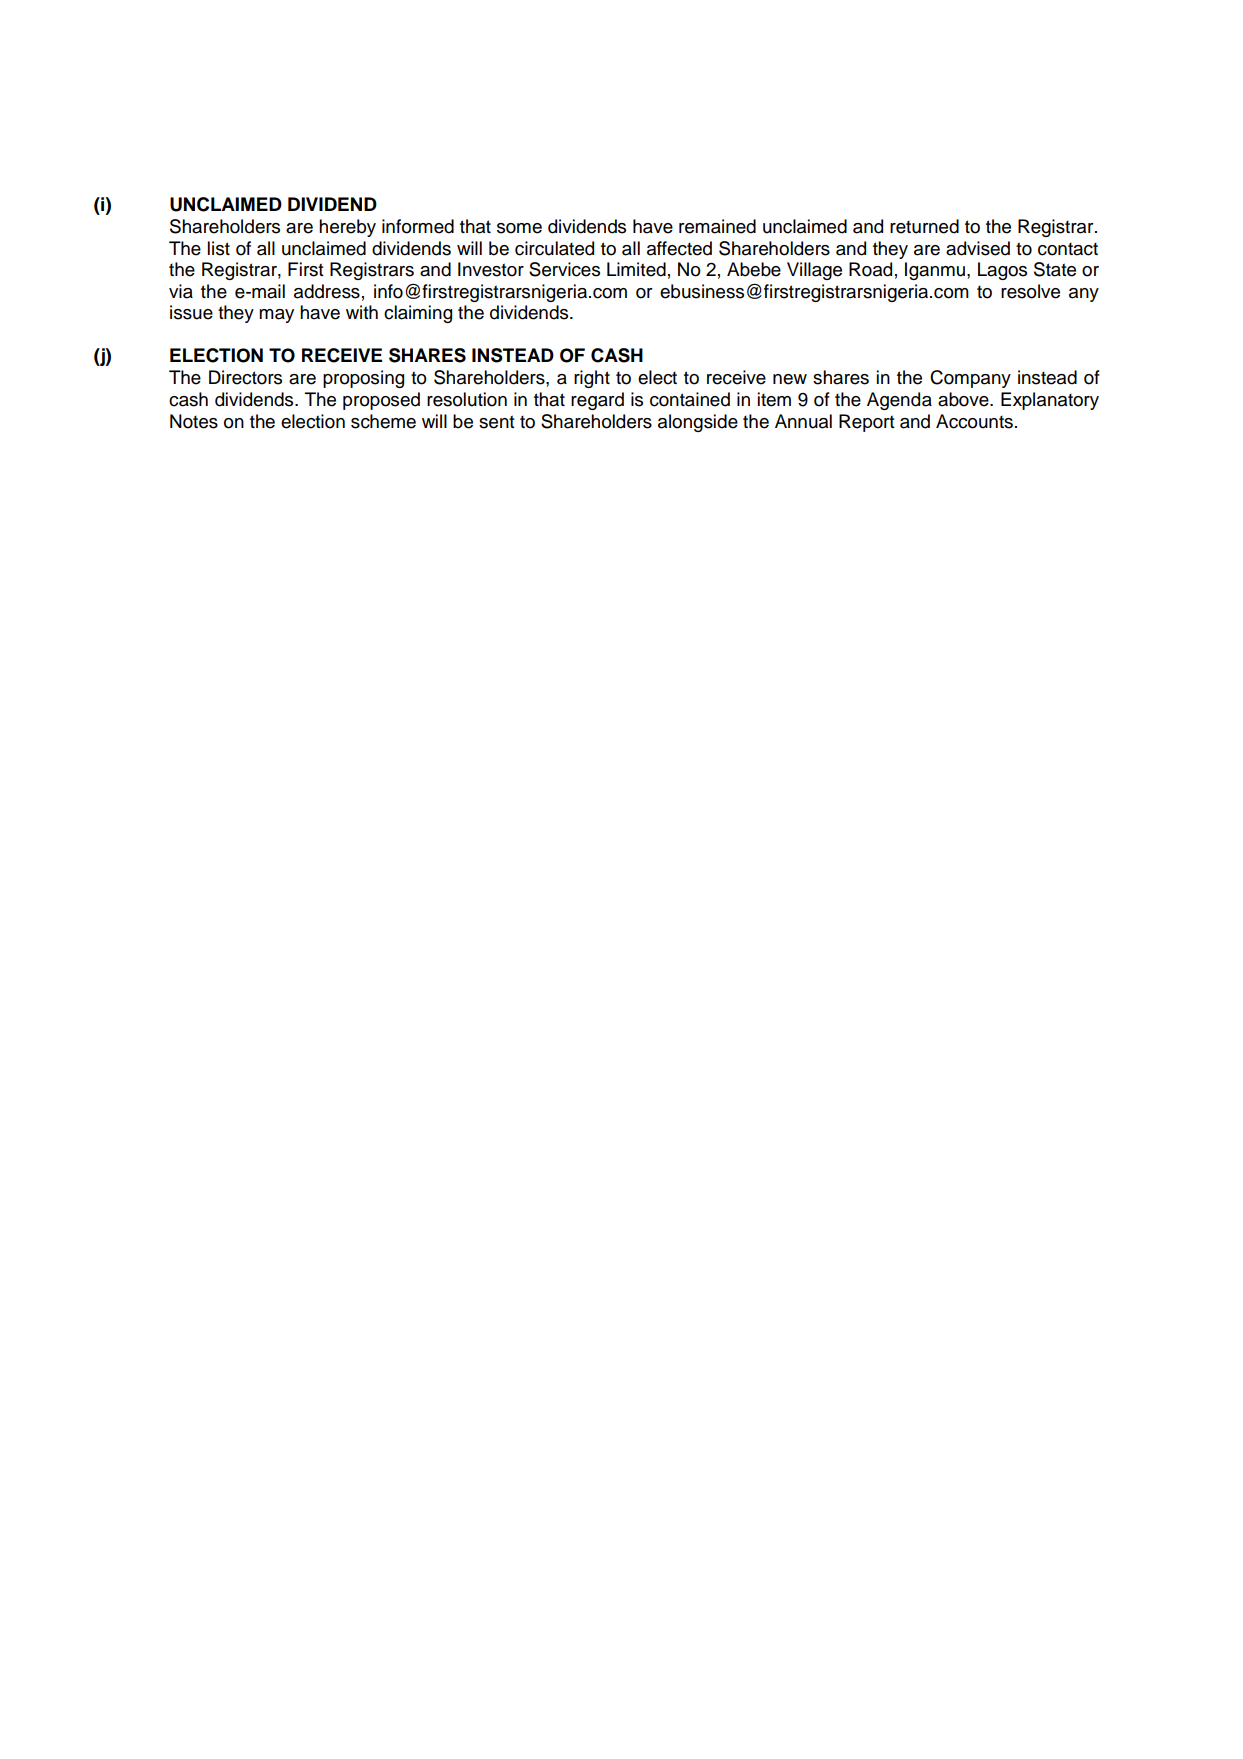 This screenshot has width=1243, height=1759. What do you see at coordinates (1030, 291) in the screenshot?
I see `resolve` at bounding box center [1030, 291].
